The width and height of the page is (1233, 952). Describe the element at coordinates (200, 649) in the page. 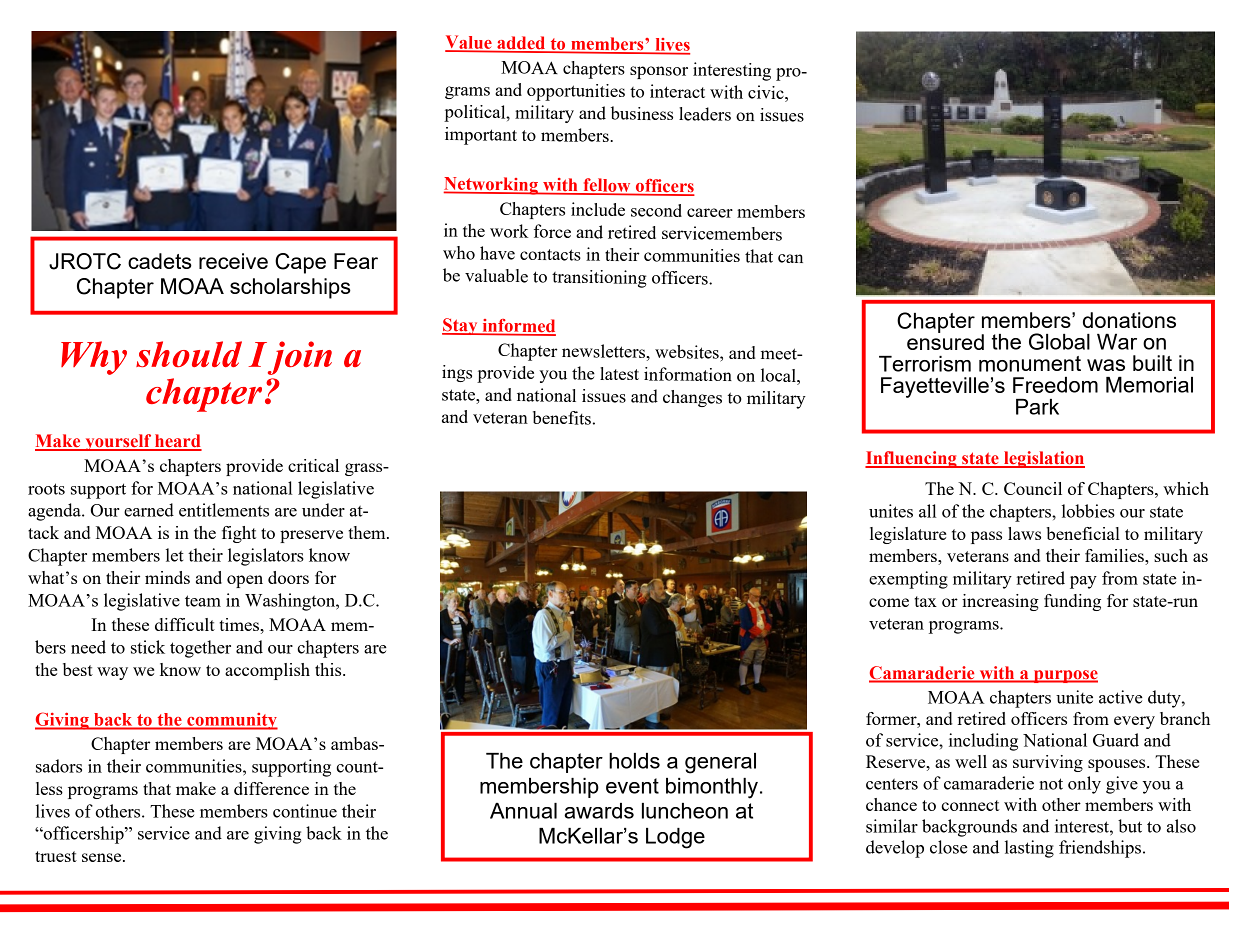

I see `together` at that location.
